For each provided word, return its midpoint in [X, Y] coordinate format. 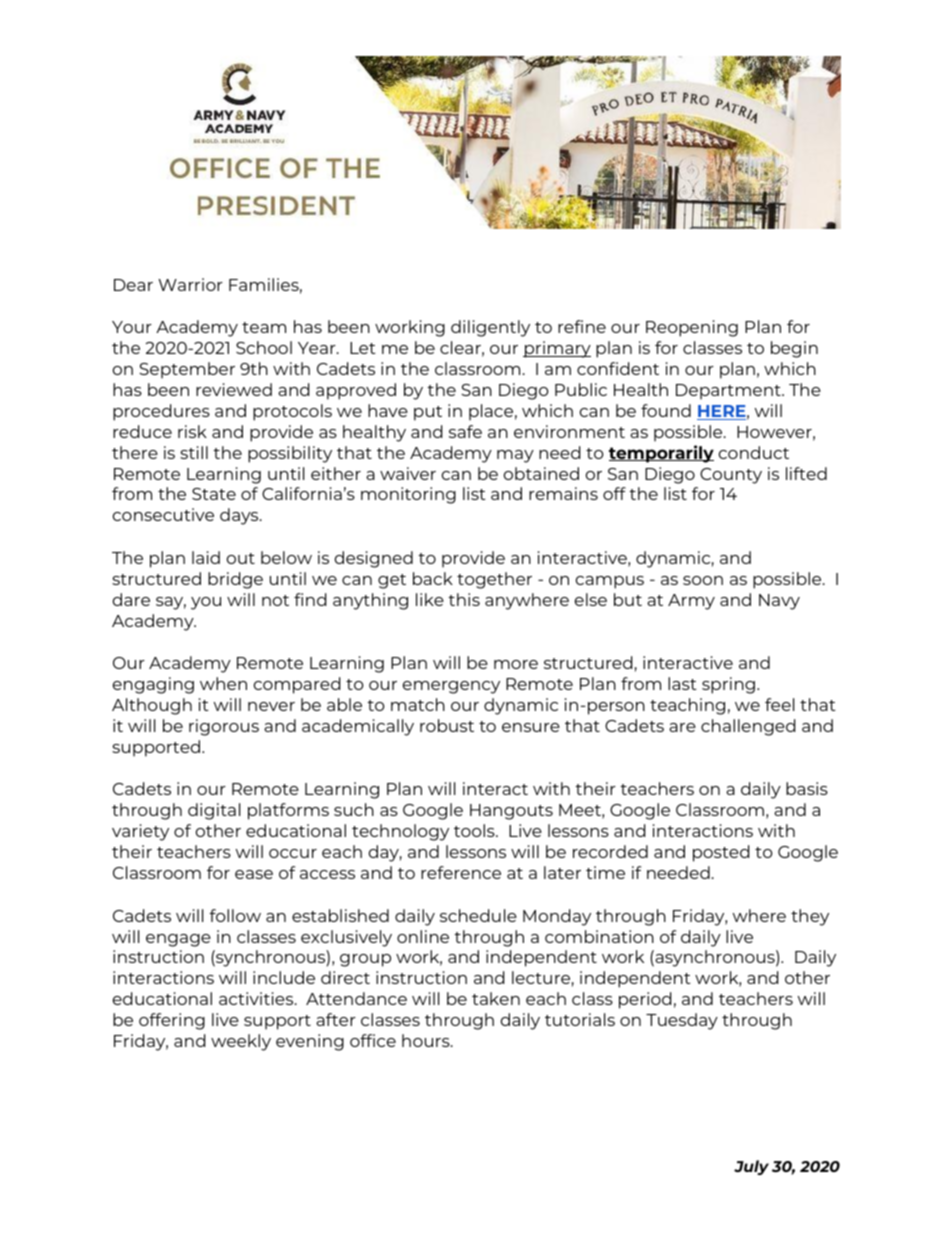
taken [496, 998]
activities [257, 998]
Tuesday [682, 1021]
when [223, 683]
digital [214, 811]
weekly [241, 1042]
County [731, 476]
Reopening [692, 328]
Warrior [190, 284]
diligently [490, 328]
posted [721, 853]
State [214, 494]
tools [475, 830]
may [515, 456]
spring [728, 685]
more [516, 664]
